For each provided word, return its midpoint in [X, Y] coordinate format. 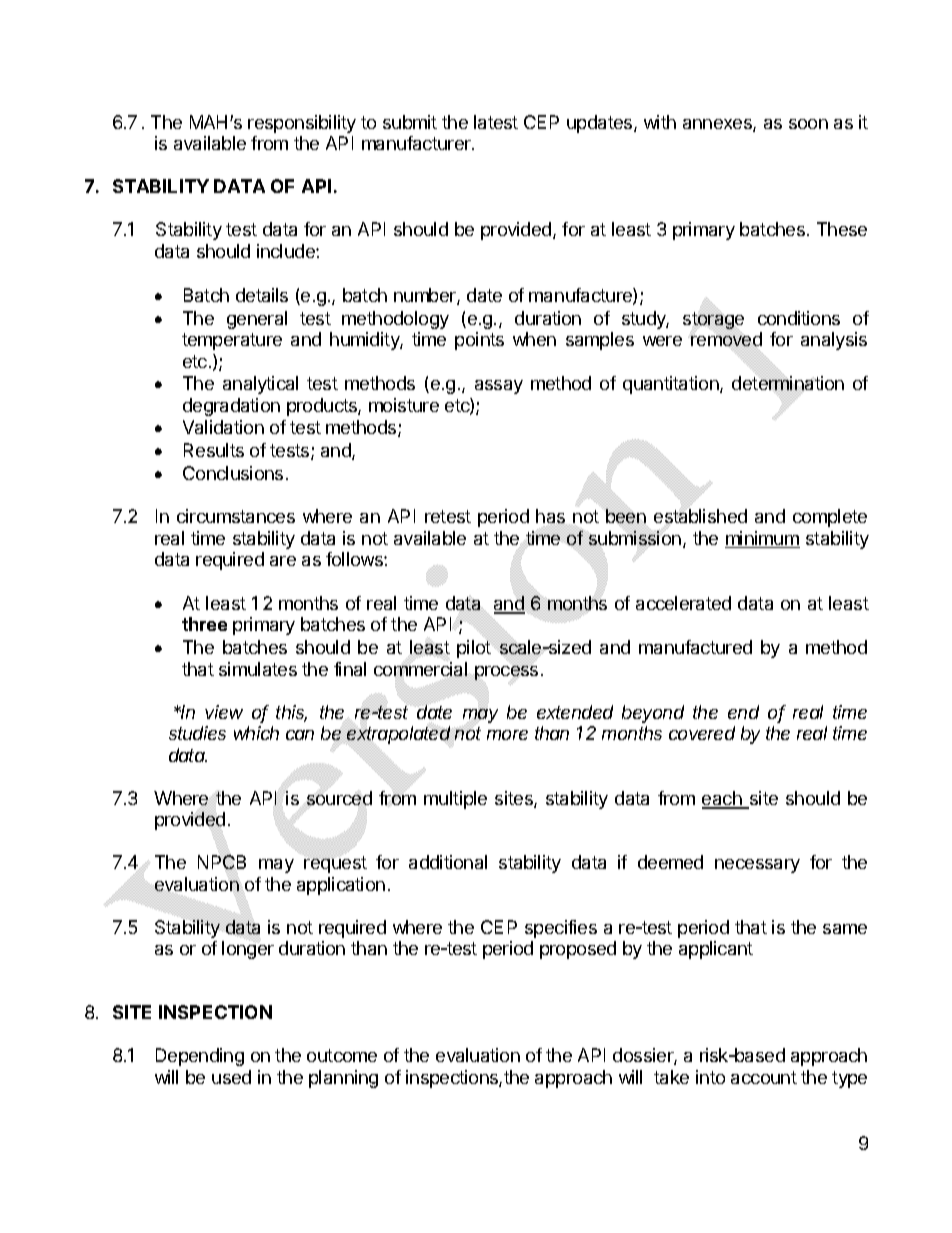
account [764, 1077]
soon [808, 124]
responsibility [302, 124]
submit [410, 122]
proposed [578, 950]
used [231, 1077]
